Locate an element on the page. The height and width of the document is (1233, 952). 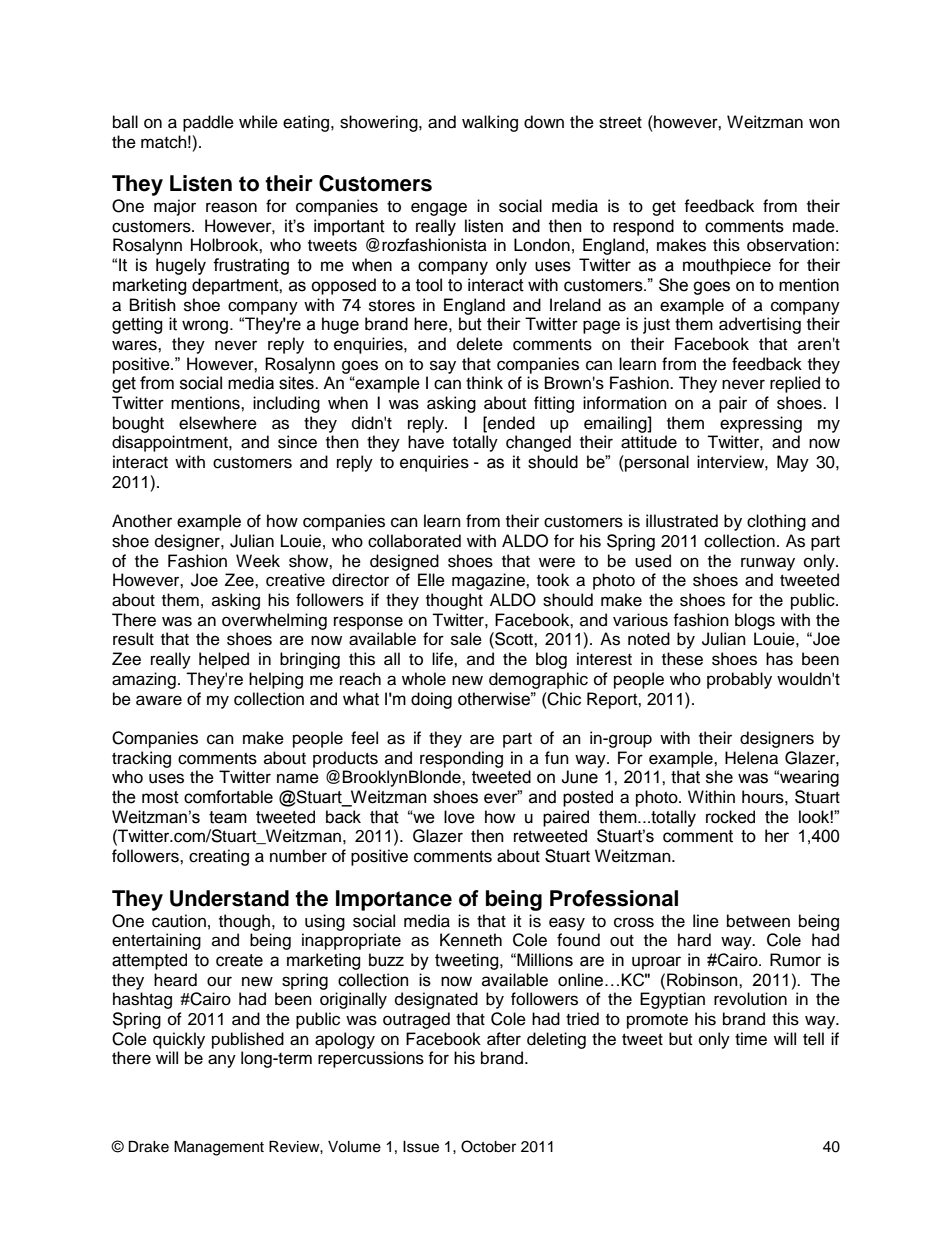
while is located at coordinates (258, 122).
